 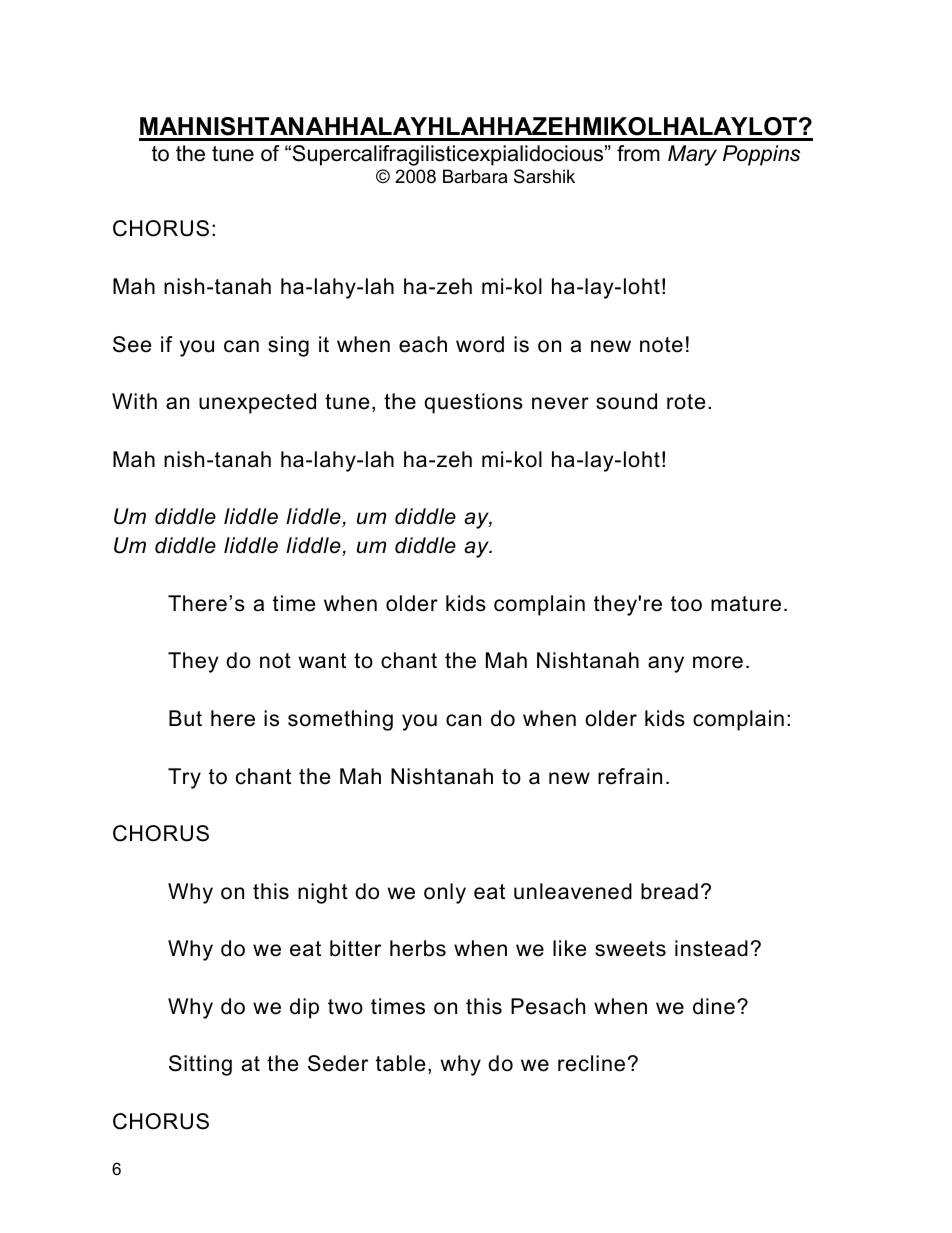 I want to click on Barbara, so click(x=475, y=176).
